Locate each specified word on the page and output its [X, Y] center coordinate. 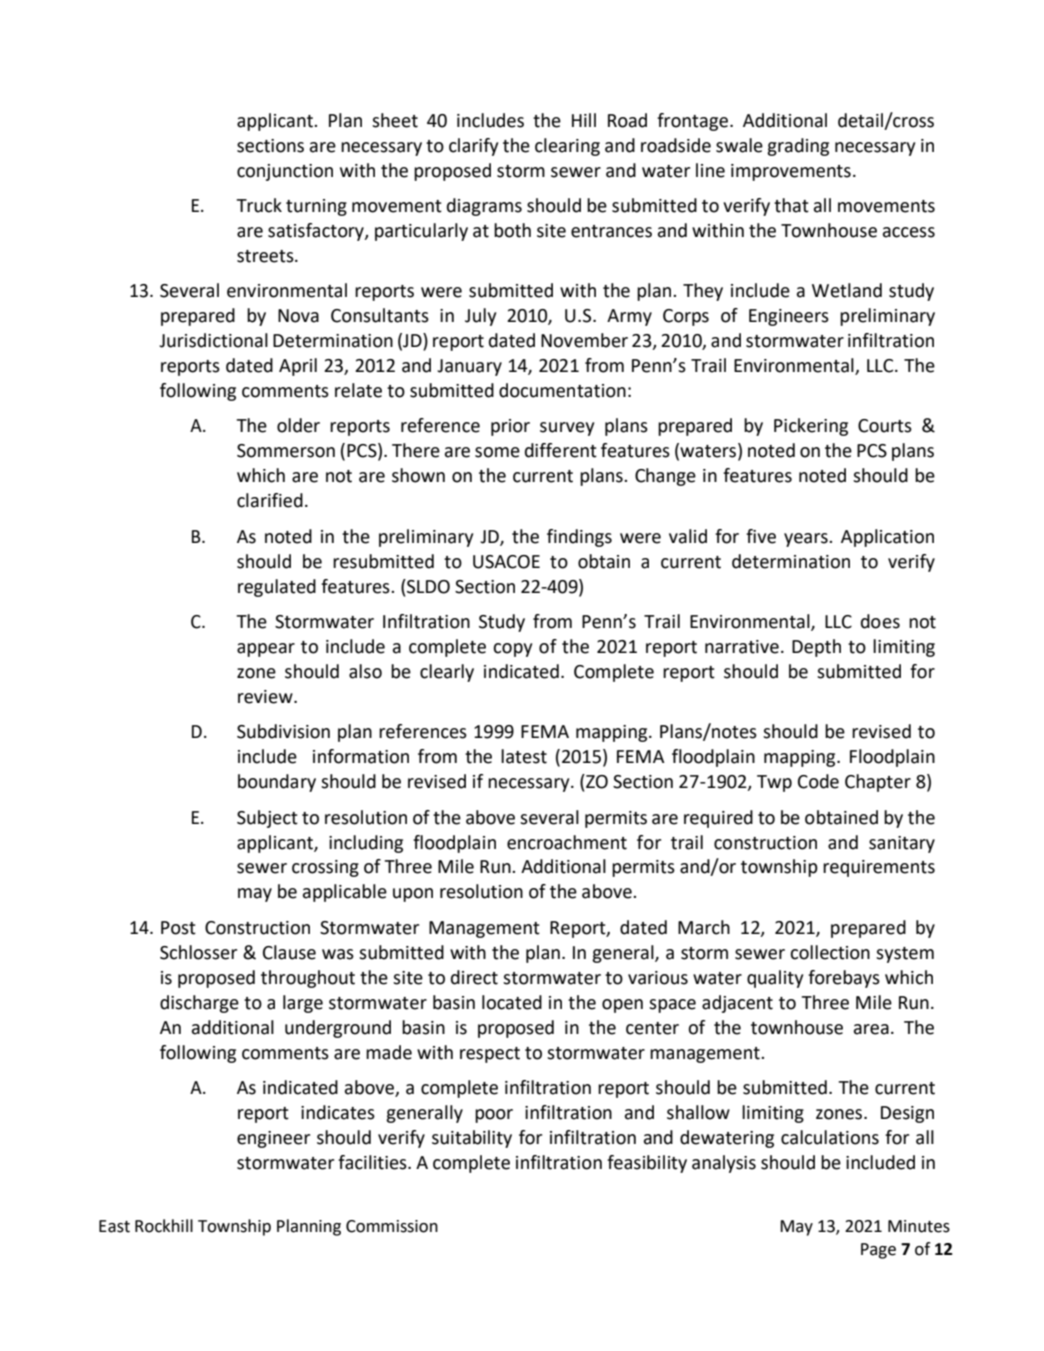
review [266, 697]
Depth [816, 648]
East [114, 1226]
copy [512, 650]
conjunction [285, 172]
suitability [472, 1139]
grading [798, 147]
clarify [473, 147]
